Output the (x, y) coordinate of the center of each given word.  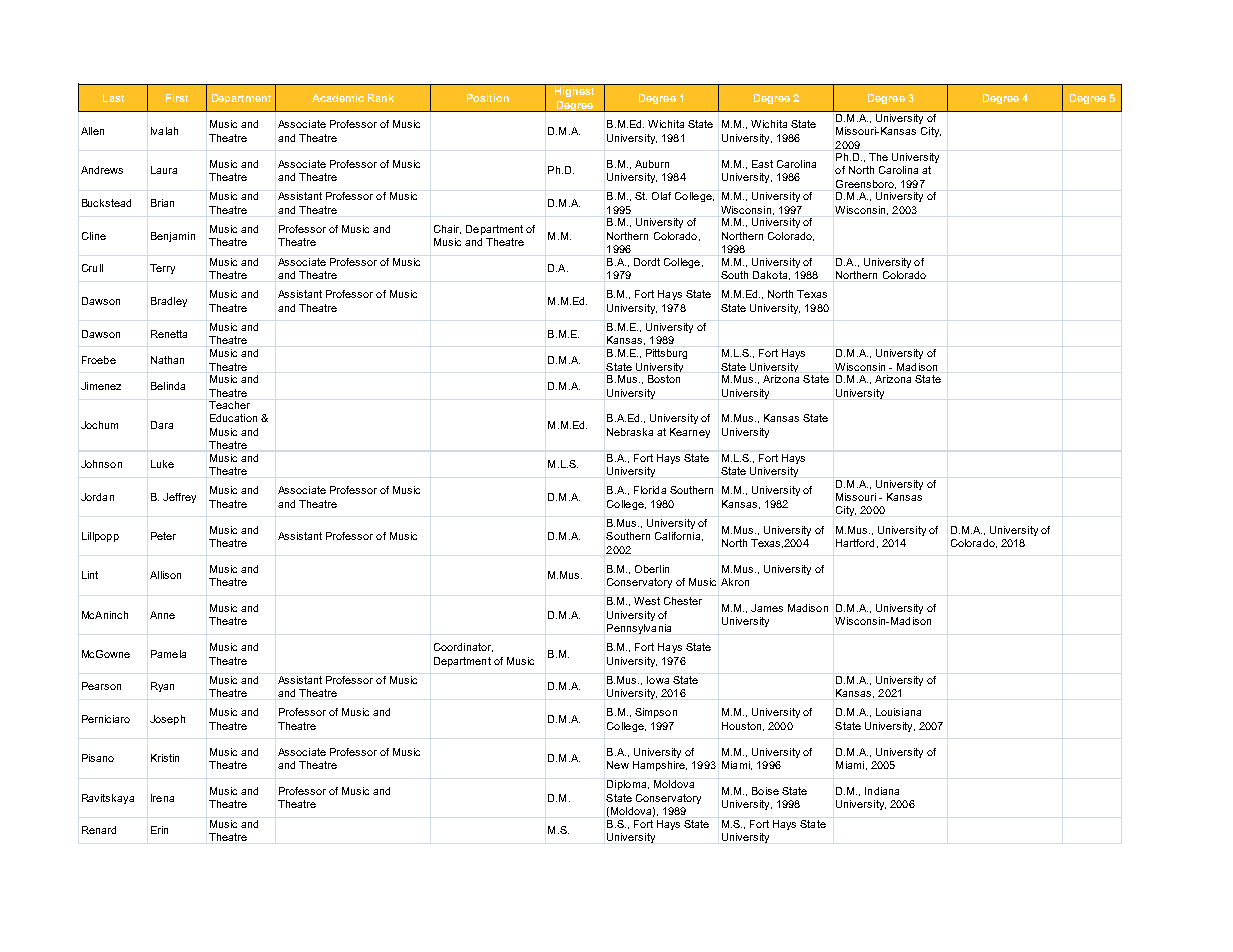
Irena (162, 798)
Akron (735, 582)
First (177, 98)
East (762, 164)
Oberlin (652, 569)
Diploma (628, 785)
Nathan (167, 360)
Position (488, 98)
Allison (165, 575)
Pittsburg (666, 354)
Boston (664, 379)
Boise (765, 791)
